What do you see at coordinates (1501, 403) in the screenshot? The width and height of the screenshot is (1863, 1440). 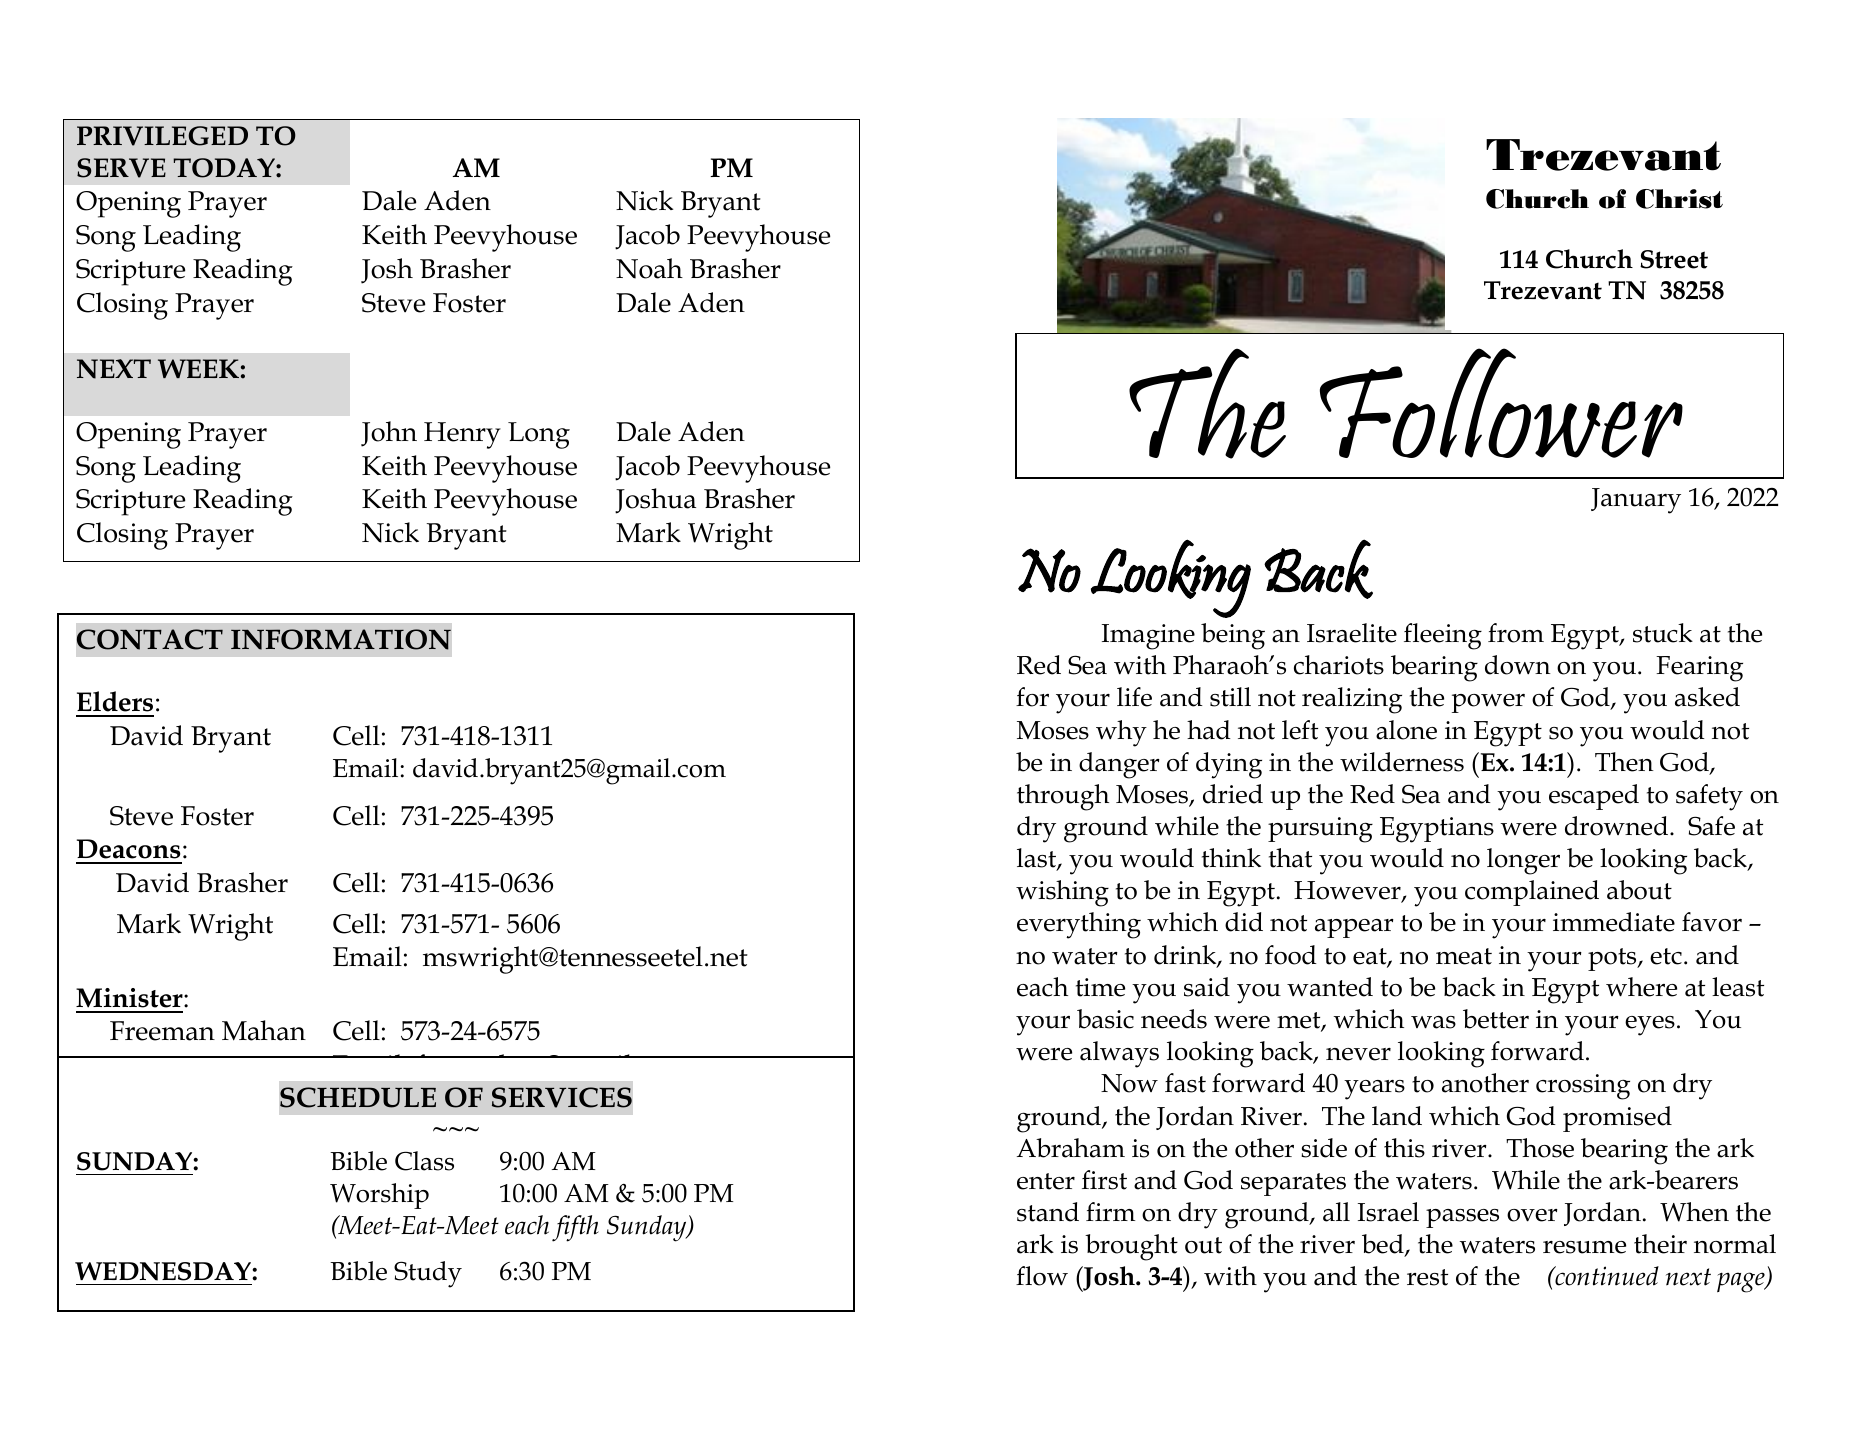 I see `Follower` at bounding box center [1501, 403].
